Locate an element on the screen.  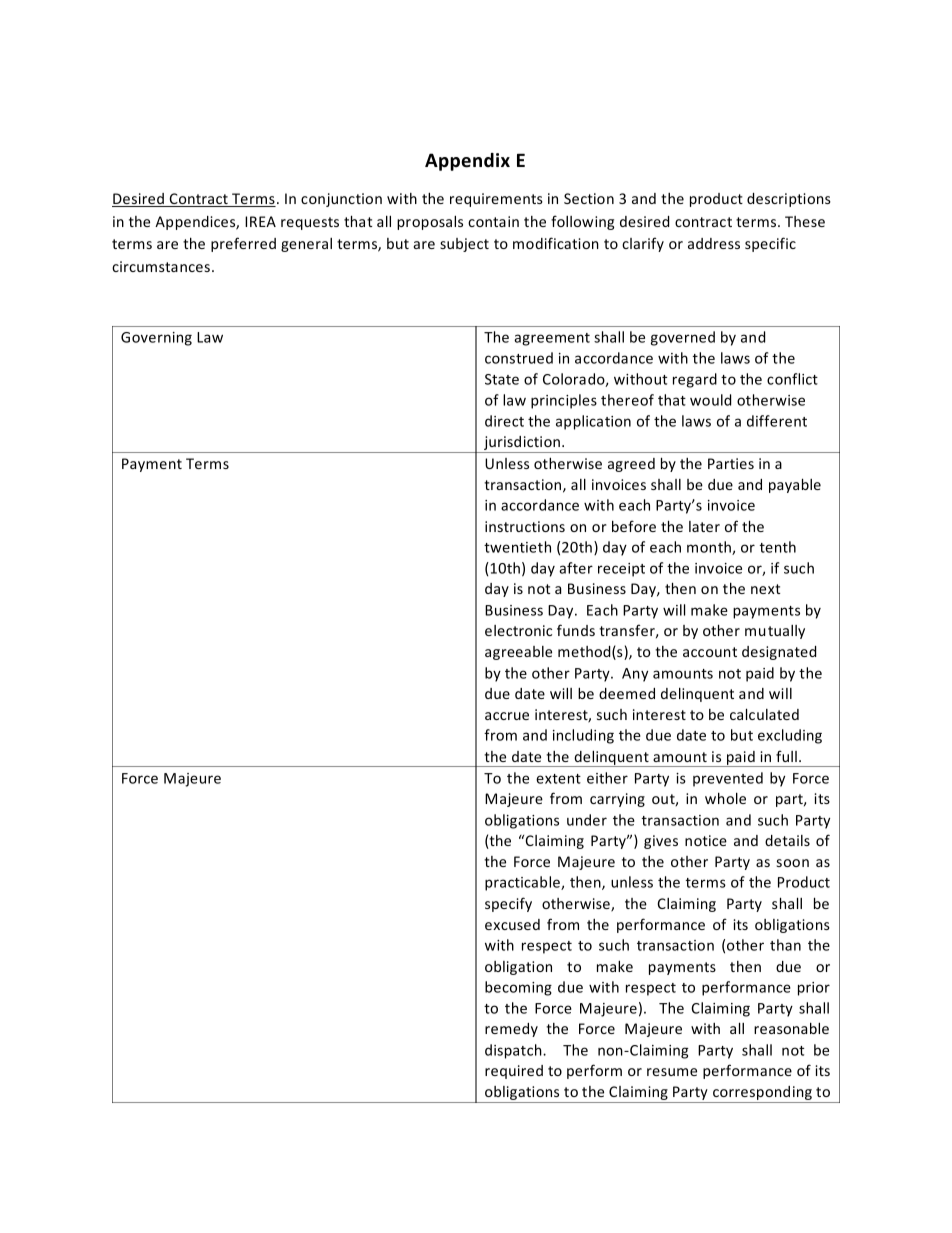
descriptions is located at coordinates (789, 200).
